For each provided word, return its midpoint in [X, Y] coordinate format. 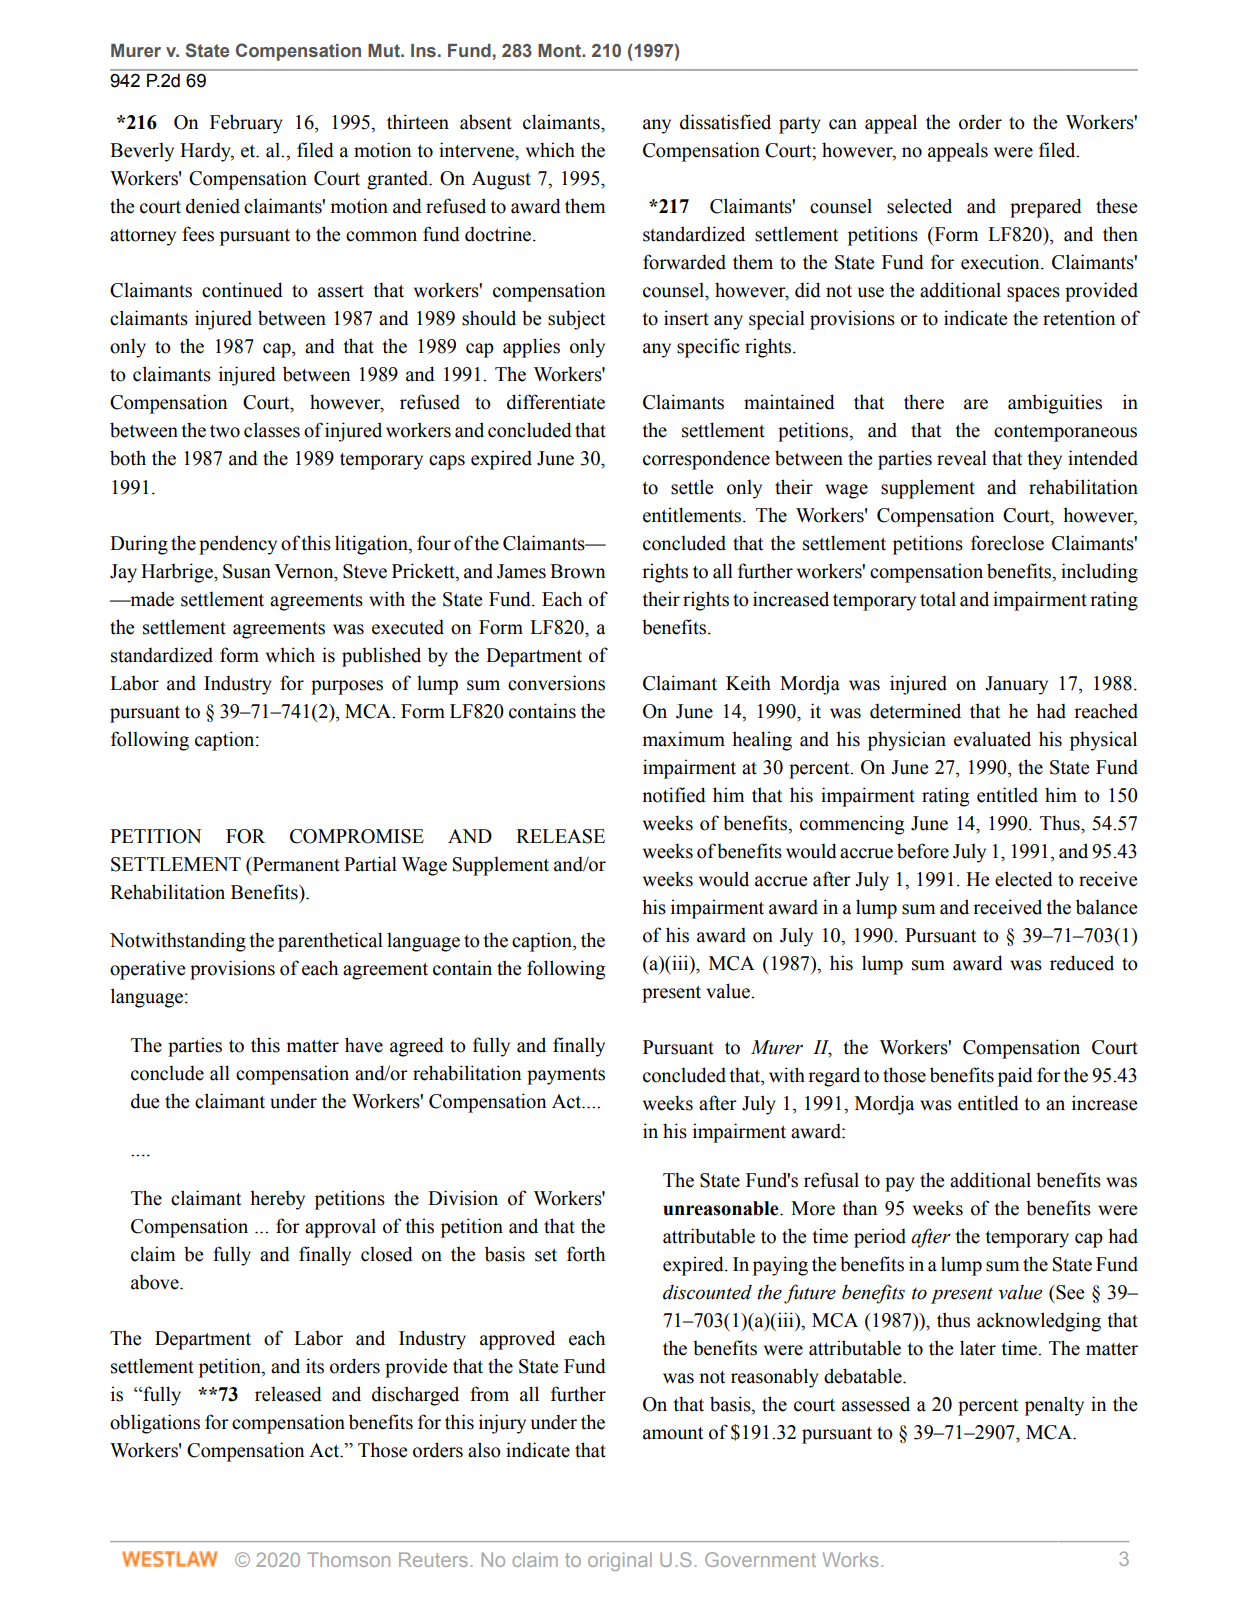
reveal [962, 458]
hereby [277, 1200]
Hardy [207, 152]
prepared [1046, 208]
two [225, 431]
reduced [1082, 963]
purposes [347, 687]
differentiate [556, 402]
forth [586, 1254]
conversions [556, 683]
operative [147, 970]
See [1069, 1292]
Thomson [348, 1559]
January [1016, 685]
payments [566, 1076]
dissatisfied [725, 122]
